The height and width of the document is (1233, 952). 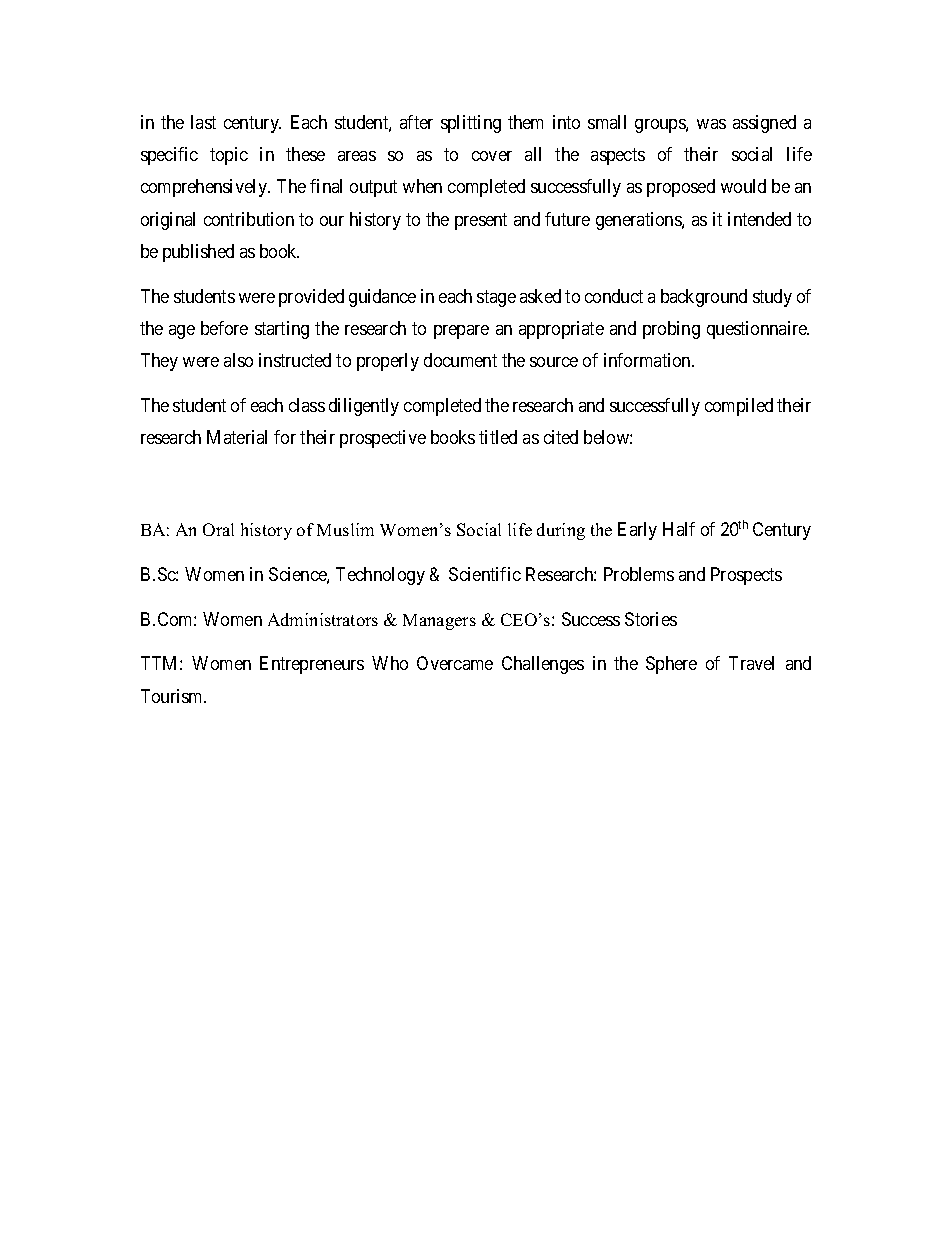 What do you see at coordinates (711, 124) in the document?
I see `was` at bounding box center [711, 124].
